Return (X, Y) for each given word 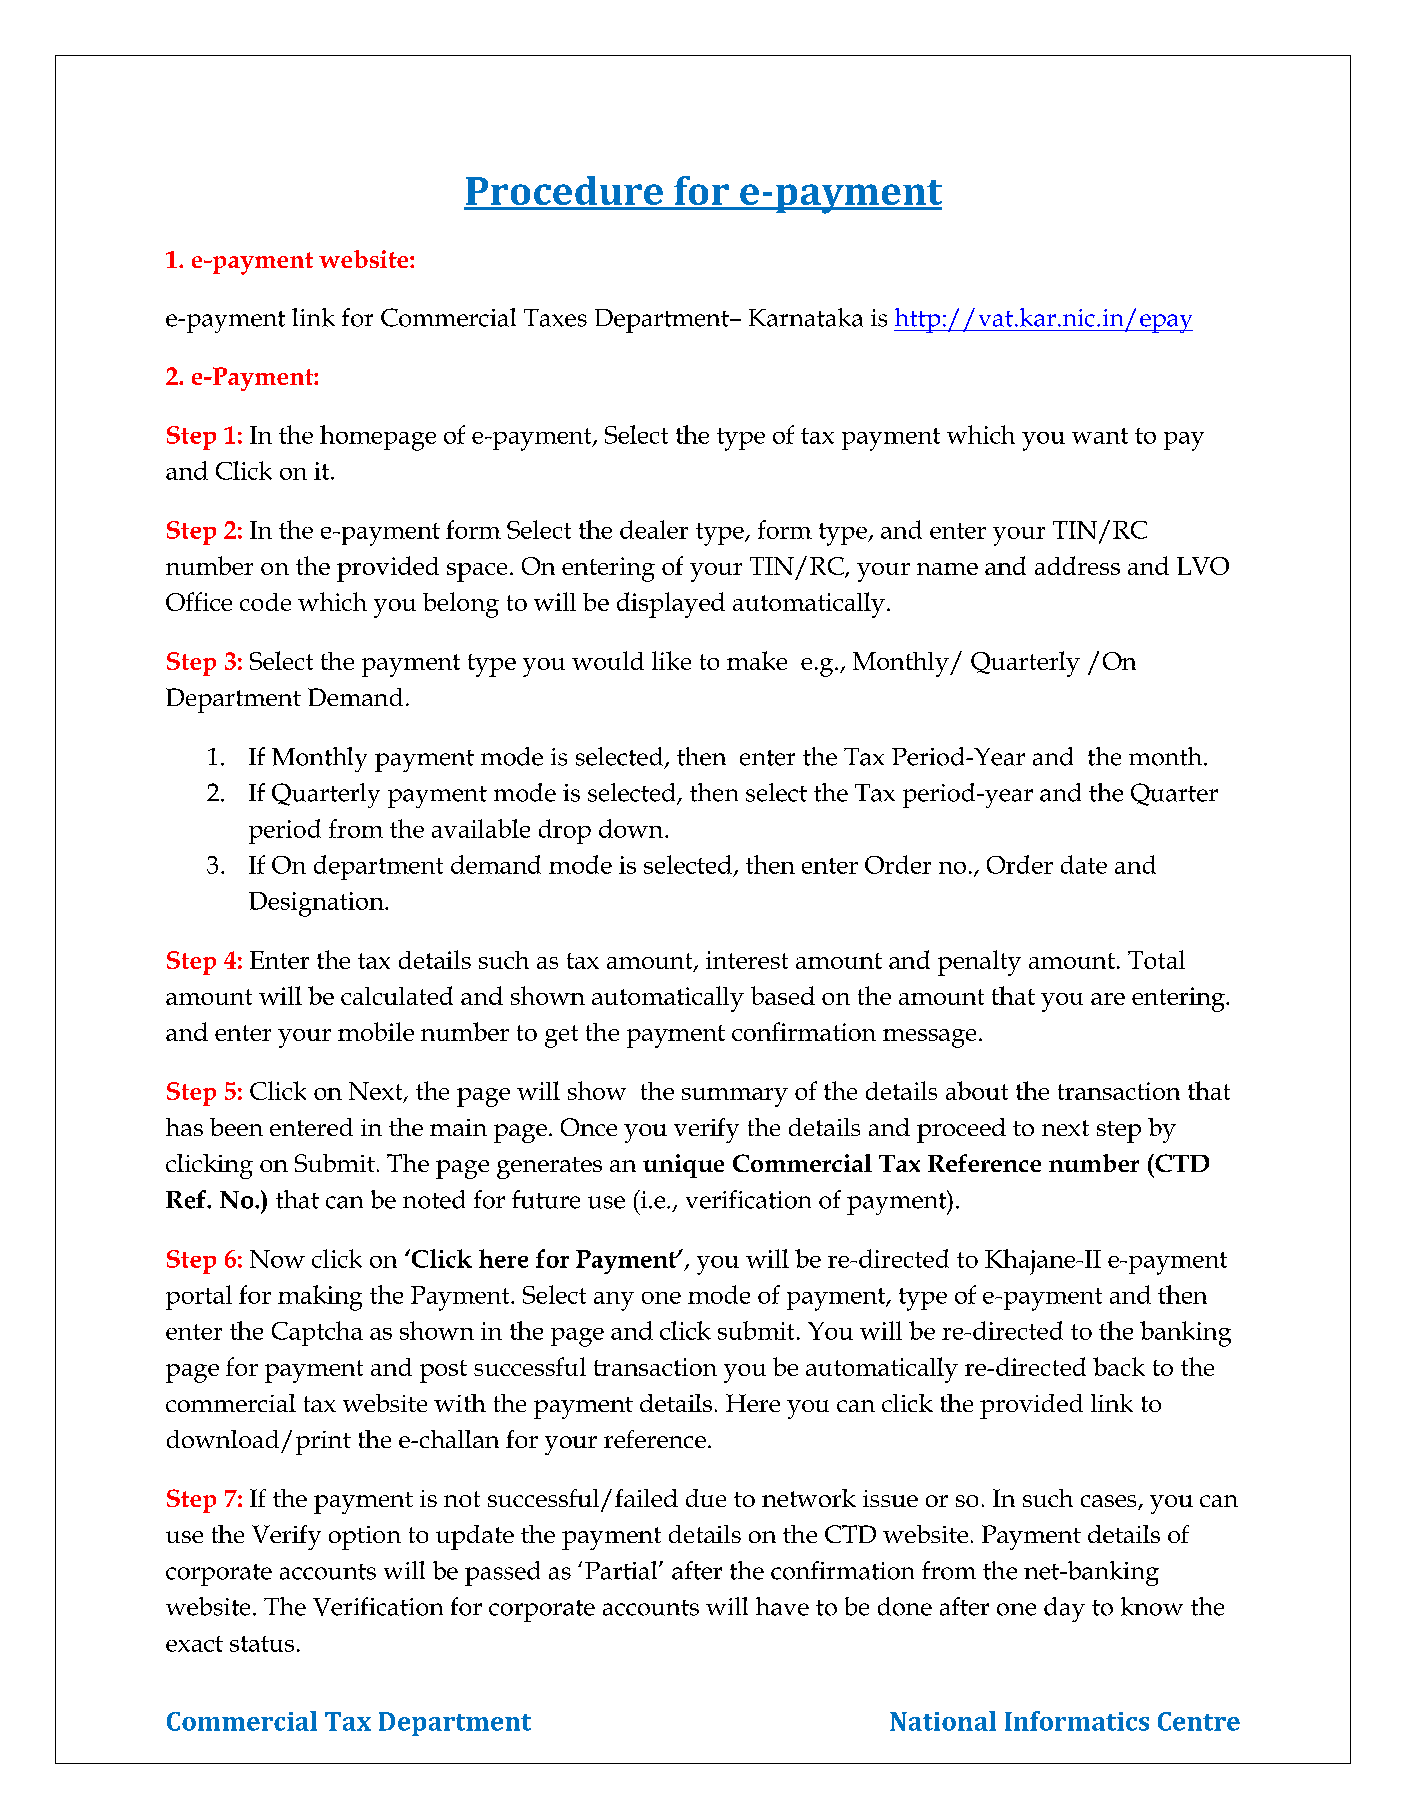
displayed (671, 605)
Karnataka (806, 317)
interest (747, 960)
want (1100, 436)
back (1119, 1366)
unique (683, 1166)
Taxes (555, 318)
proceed (961, 1130)
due (706, 1498)
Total (1156, 959)
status (262, 1644)
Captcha (317, 1333)
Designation (317, 904)
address (1077, 565)
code (265, 602)
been (236, 1127)
